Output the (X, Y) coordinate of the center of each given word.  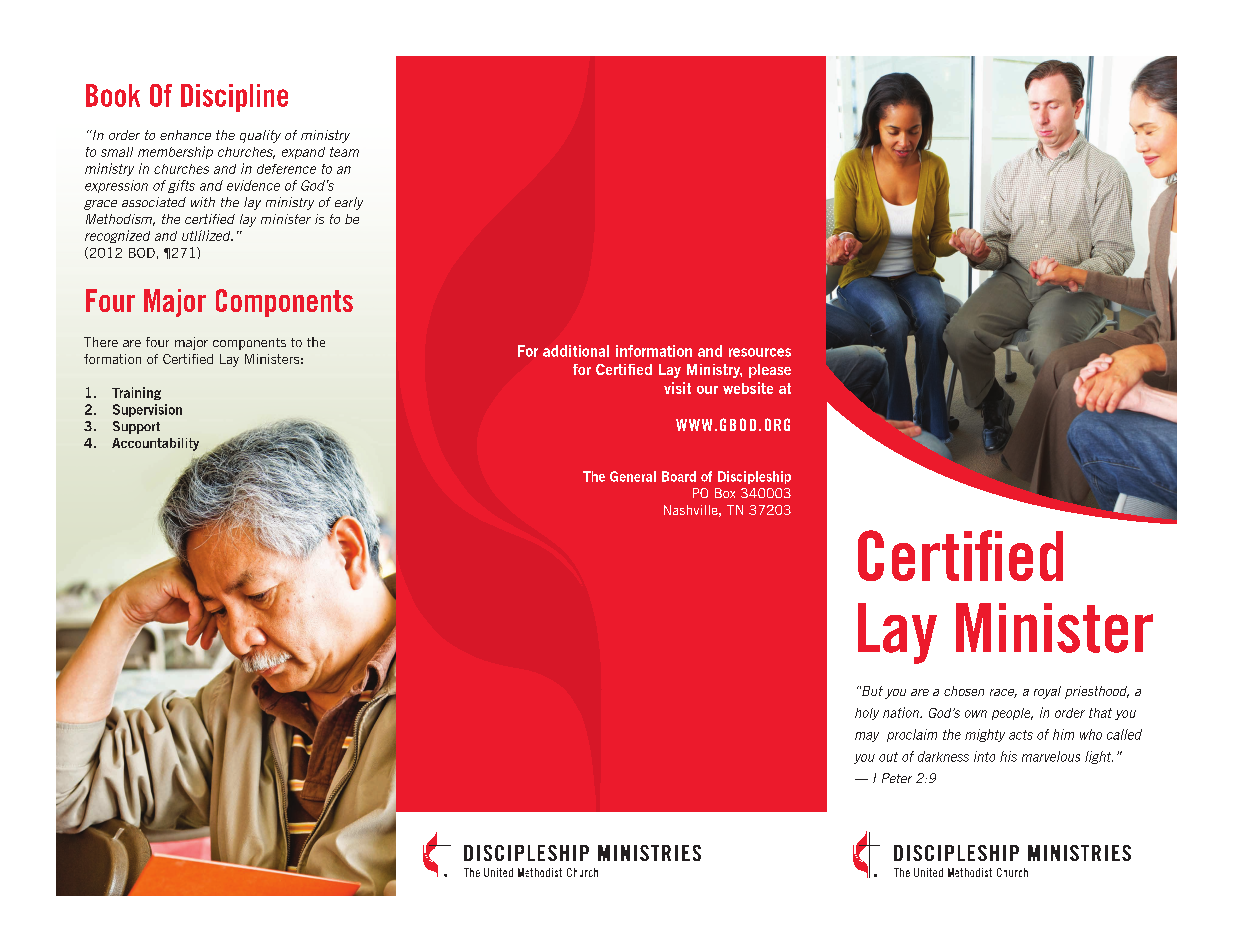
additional (576, 351)
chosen (964, 691)
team (344, 152)
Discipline (234, 98)
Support (136, 427)
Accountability (155, 444)
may (867, 737)
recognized (117, 236)
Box (725, 493)
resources (760, 352)
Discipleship (754, 477)
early (349, 203)
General (633, 476)
